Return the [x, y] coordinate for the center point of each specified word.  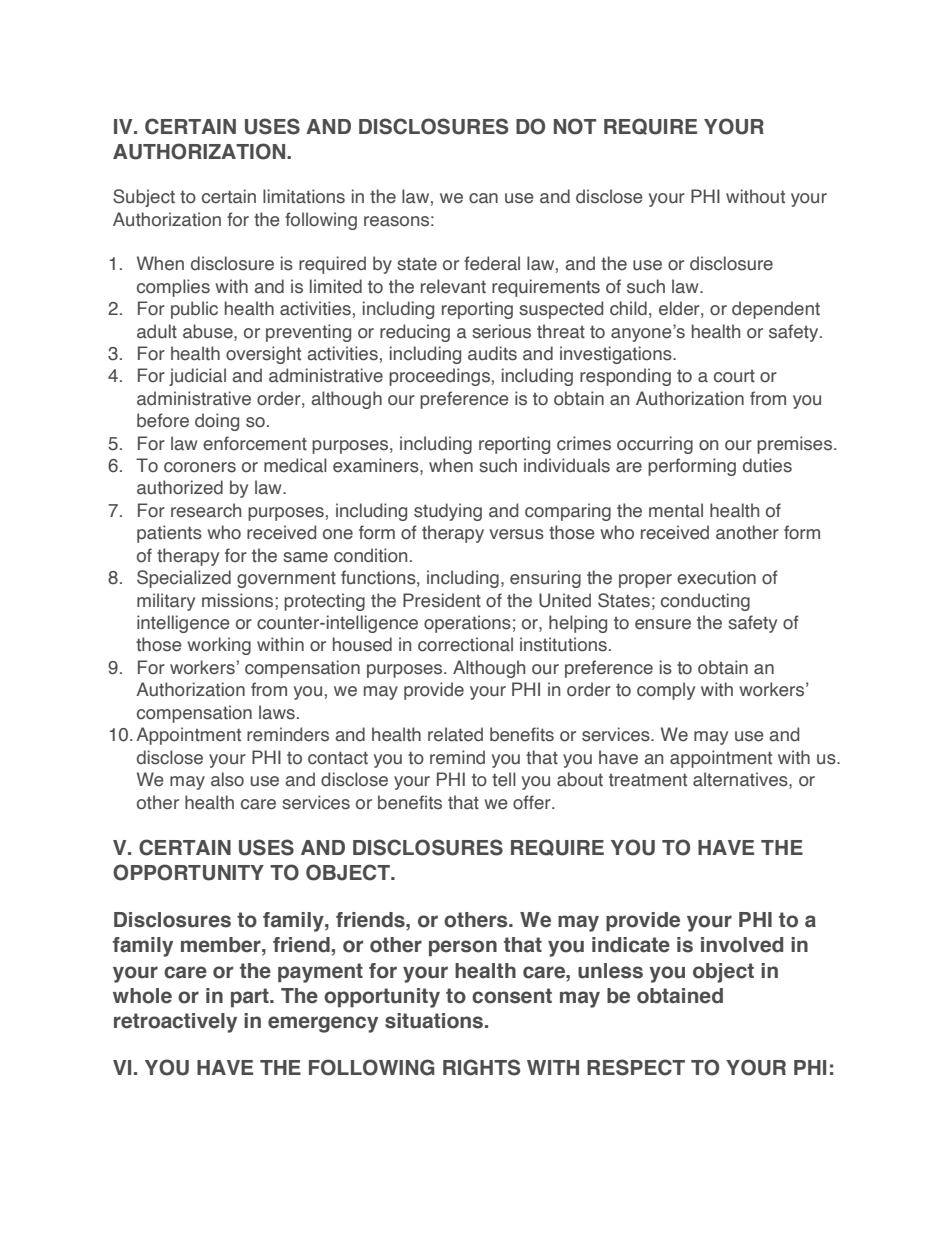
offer [533, 802]
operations [467, 624]
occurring [655, 445]
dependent [776, 310]
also [227, 779]
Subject [144, 198]
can [483, 198]
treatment [648, 780]
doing [217, 422]
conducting [705, 602]
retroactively [175, 1023]
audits [492, 353]
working [219, 646]
